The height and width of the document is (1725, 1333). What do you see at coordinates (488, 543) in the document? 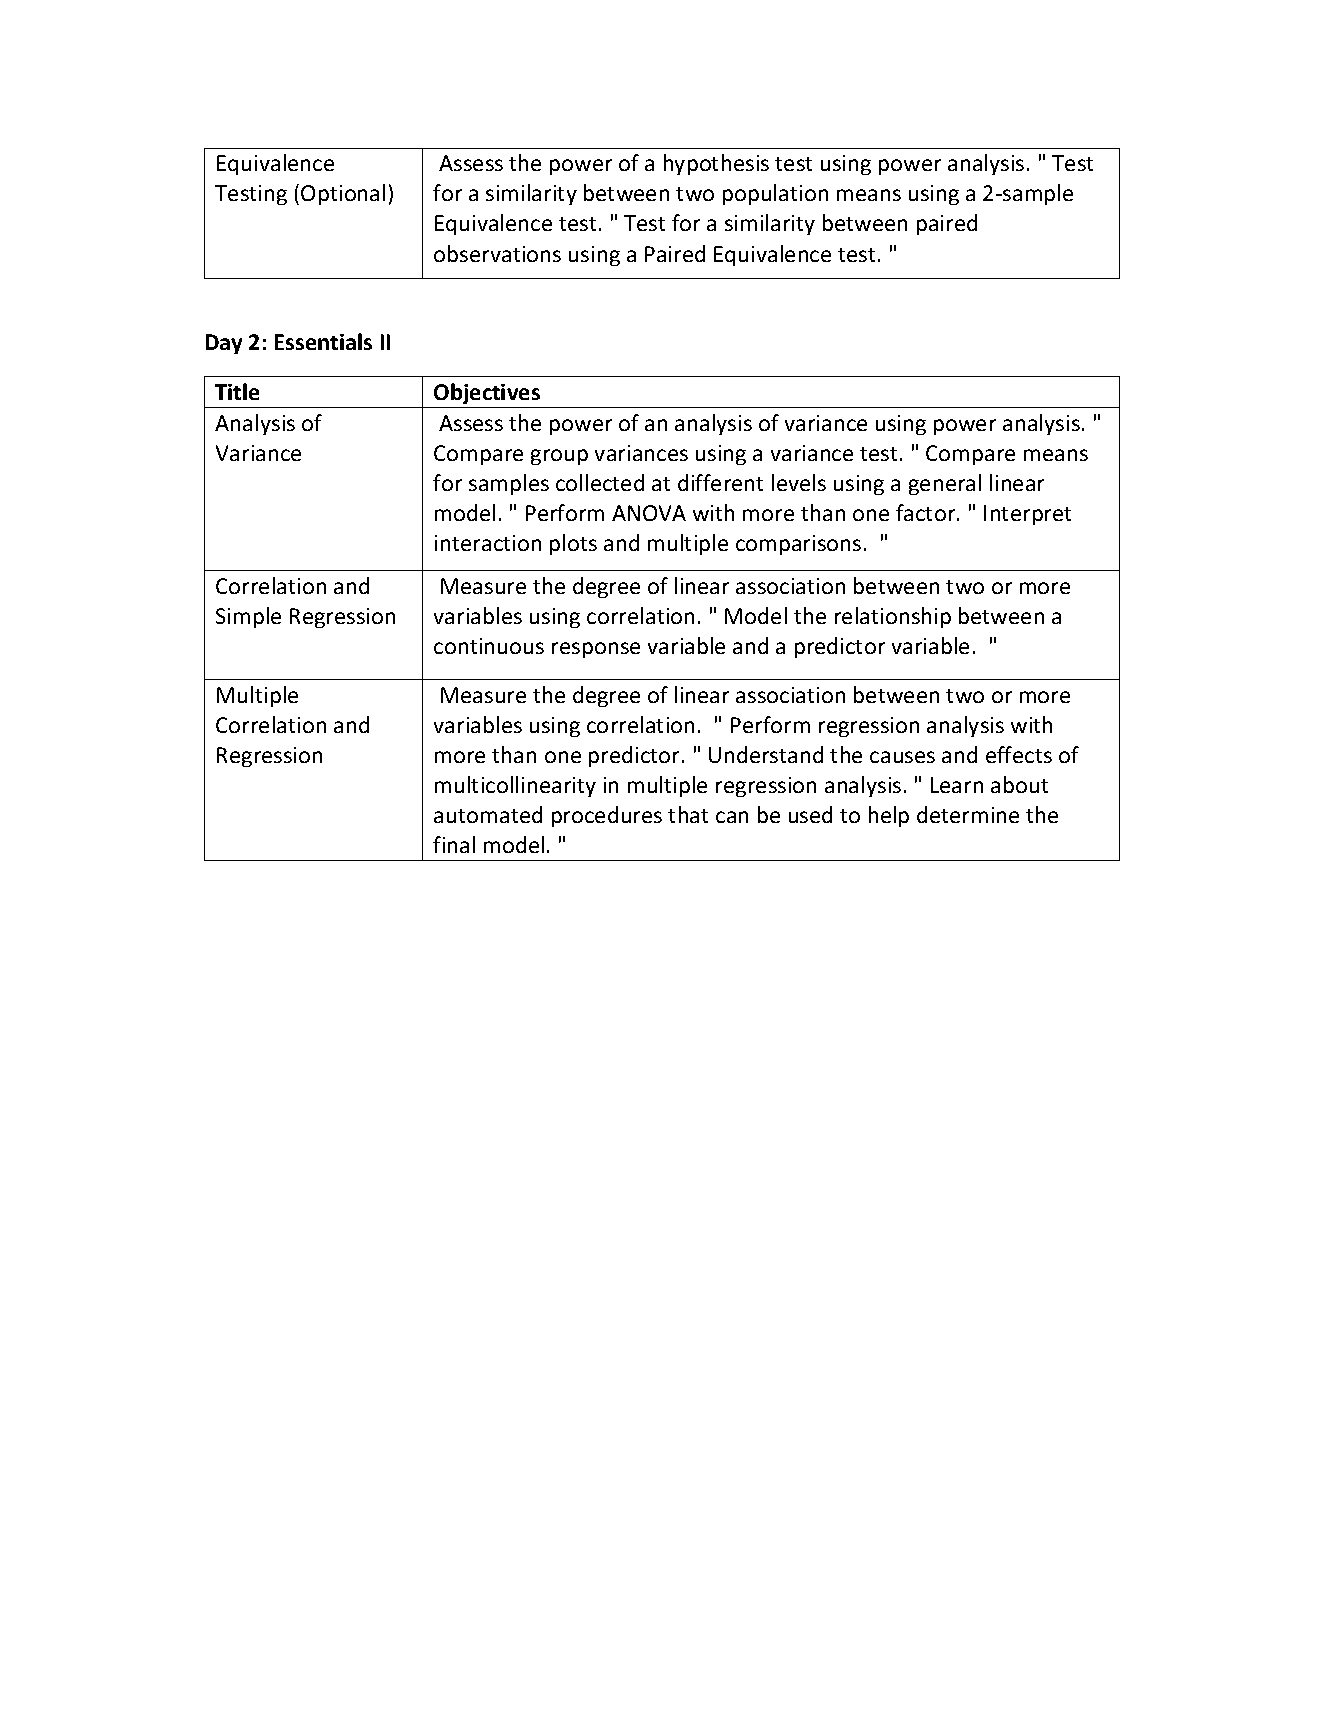
I see `interaction` at bounding box center [488, 543].
